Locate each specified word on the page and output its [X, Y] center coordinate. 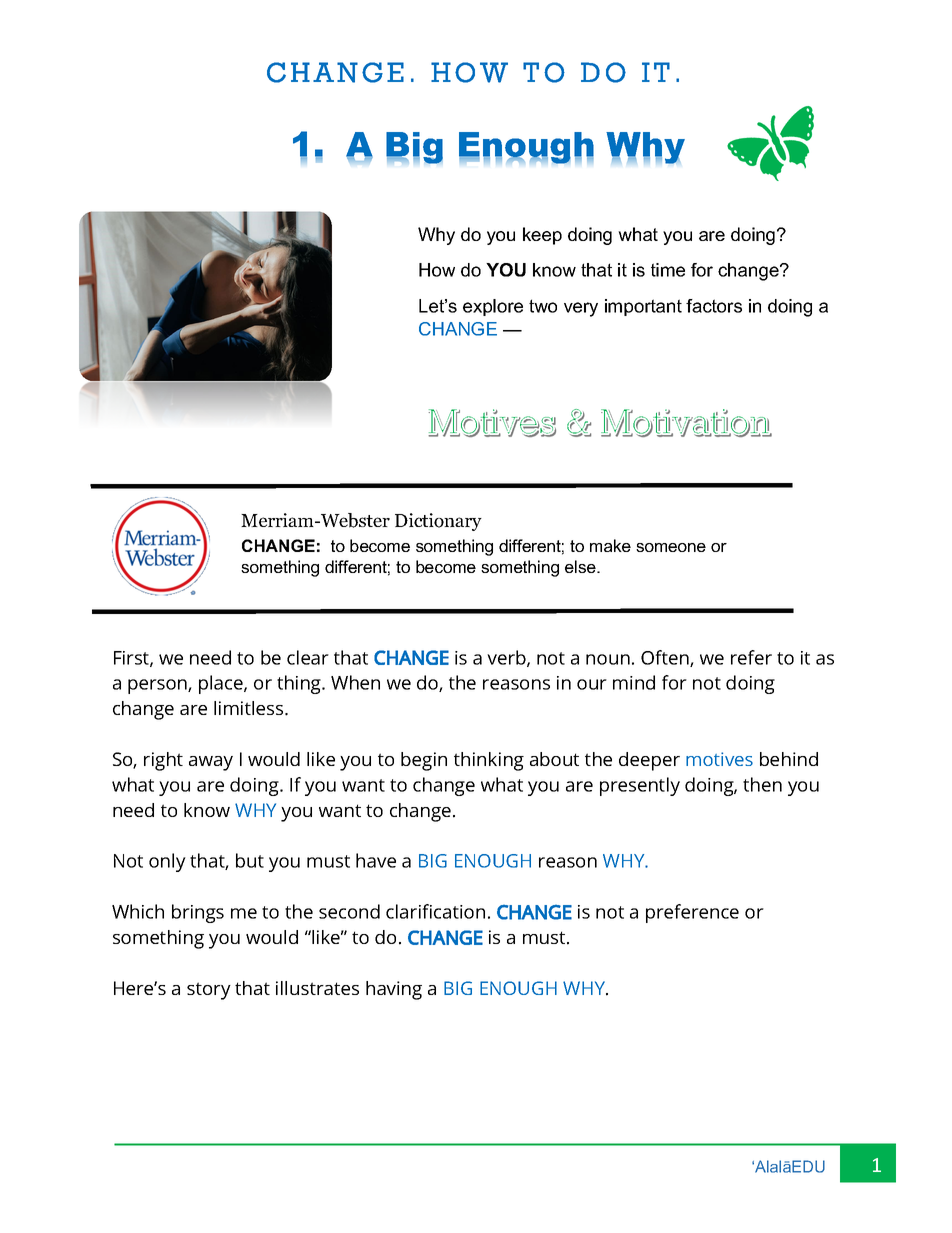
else [581, 566]
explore [493, 307]
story [209, 991]
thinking [489, 761]
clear [308, 657]
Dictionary [438, 522]
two [543, 306]
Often [666, 658]
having [394, 990]
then [762, 784]
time [668, 270]
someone [671, 547]
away [211, 763]
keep [542, 236]
